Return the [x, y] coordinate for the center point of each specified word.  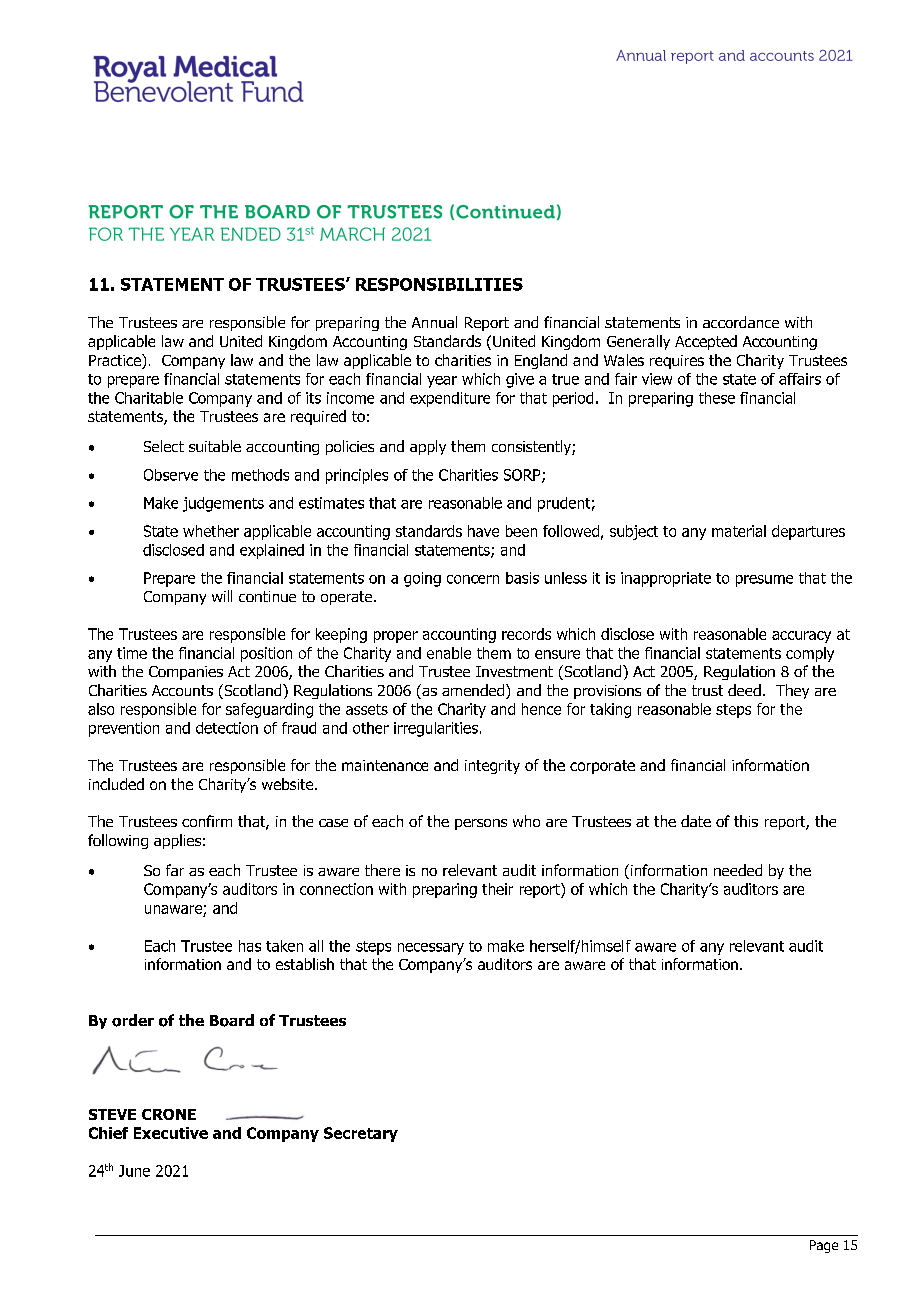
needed [738, 870]
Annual [434, 322]
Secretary [361, 1134]
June [134, 1171]
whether [211, 531]
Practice [116, 361]
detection [227, 728]
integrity [492, 767]
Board [232, 1020]
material [739, 531]
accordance [741, 322]
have [483, 531]
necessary [431, 949]
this [746, 821]
